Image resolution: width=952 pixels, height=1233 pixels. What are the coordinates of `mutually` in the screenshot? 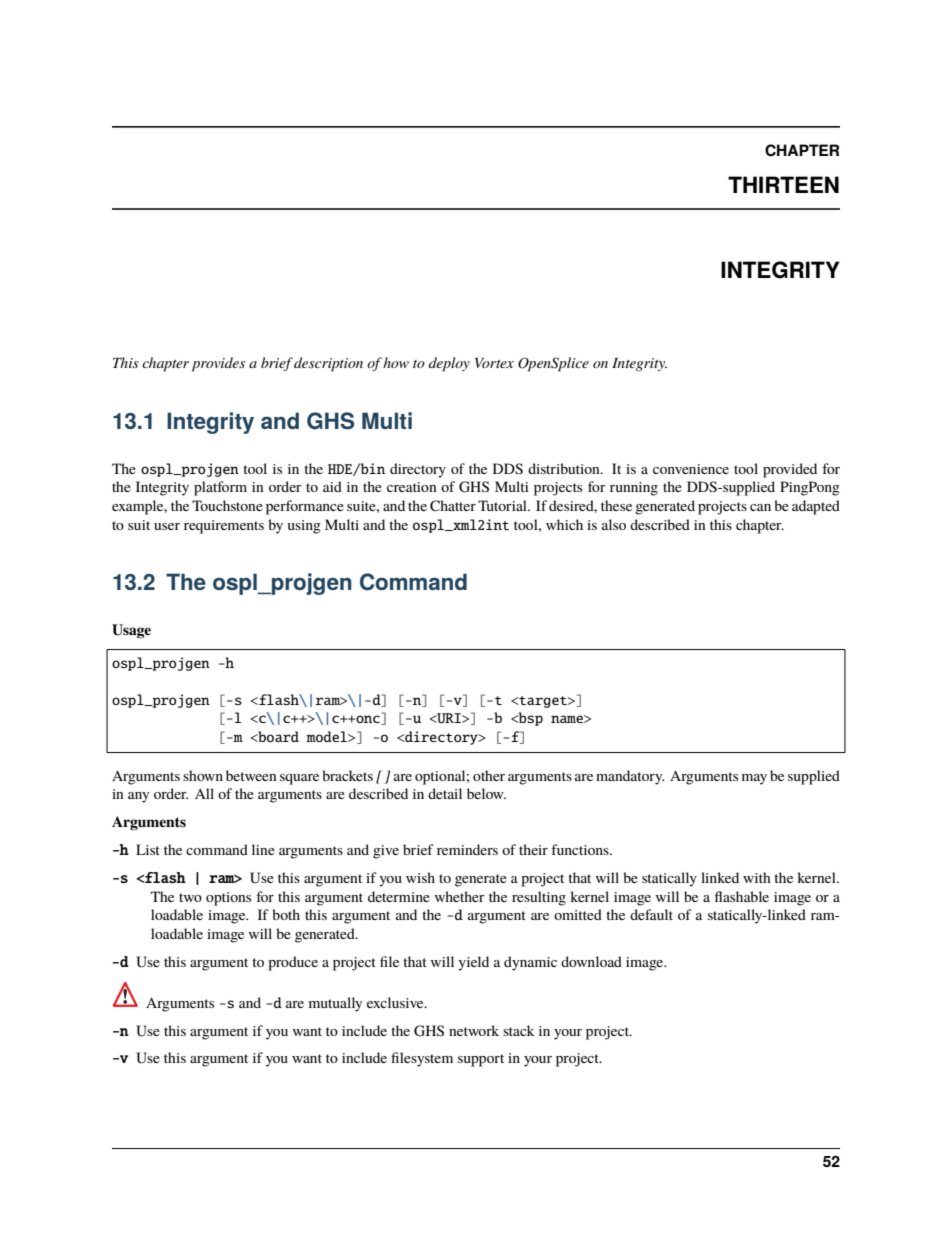 It's located at (335, 1004).
